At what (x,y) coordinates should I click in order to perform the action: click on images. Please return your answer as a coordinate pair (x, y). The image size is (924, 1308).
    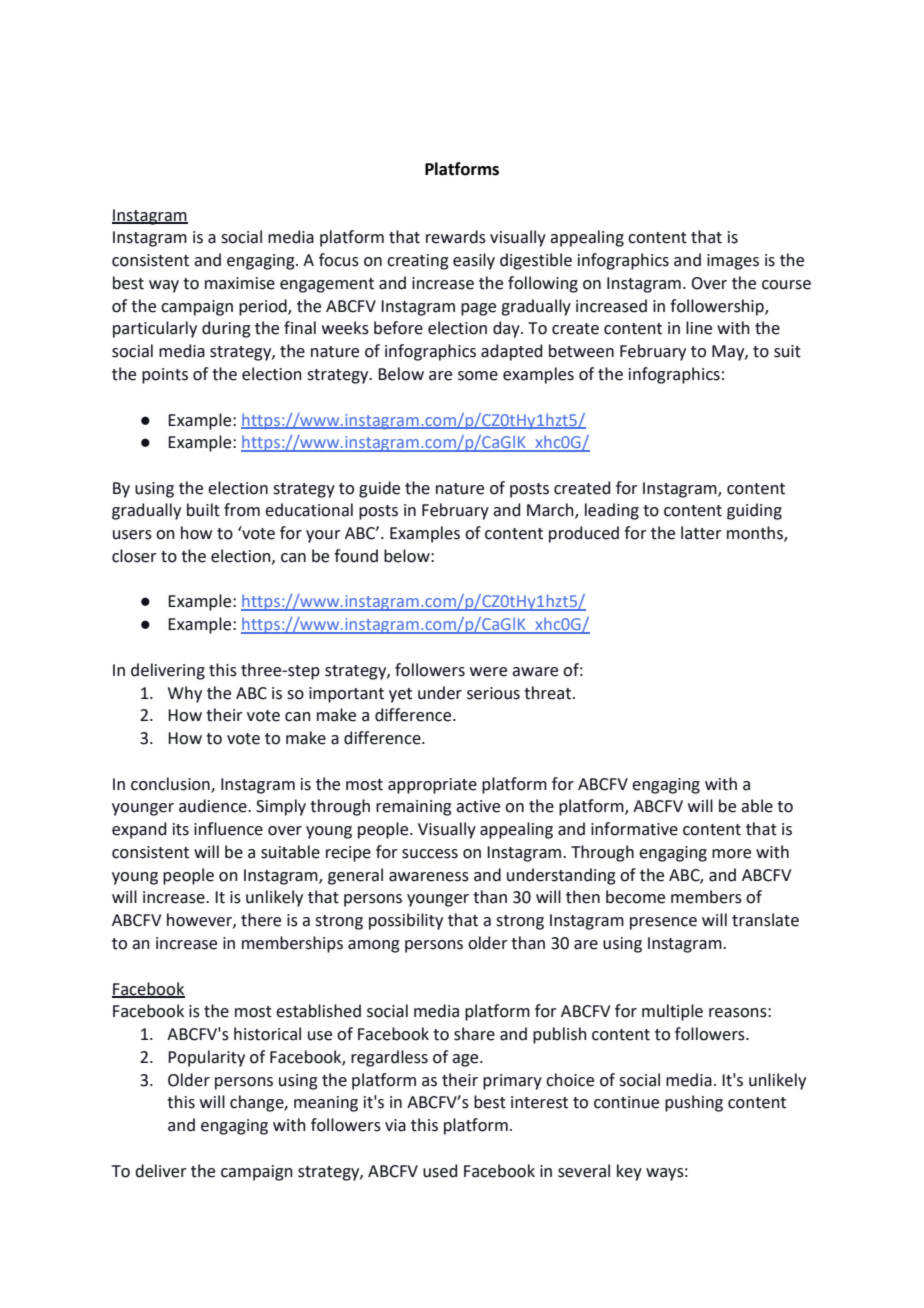
    Looking at the image, I should click on (733, 262).
